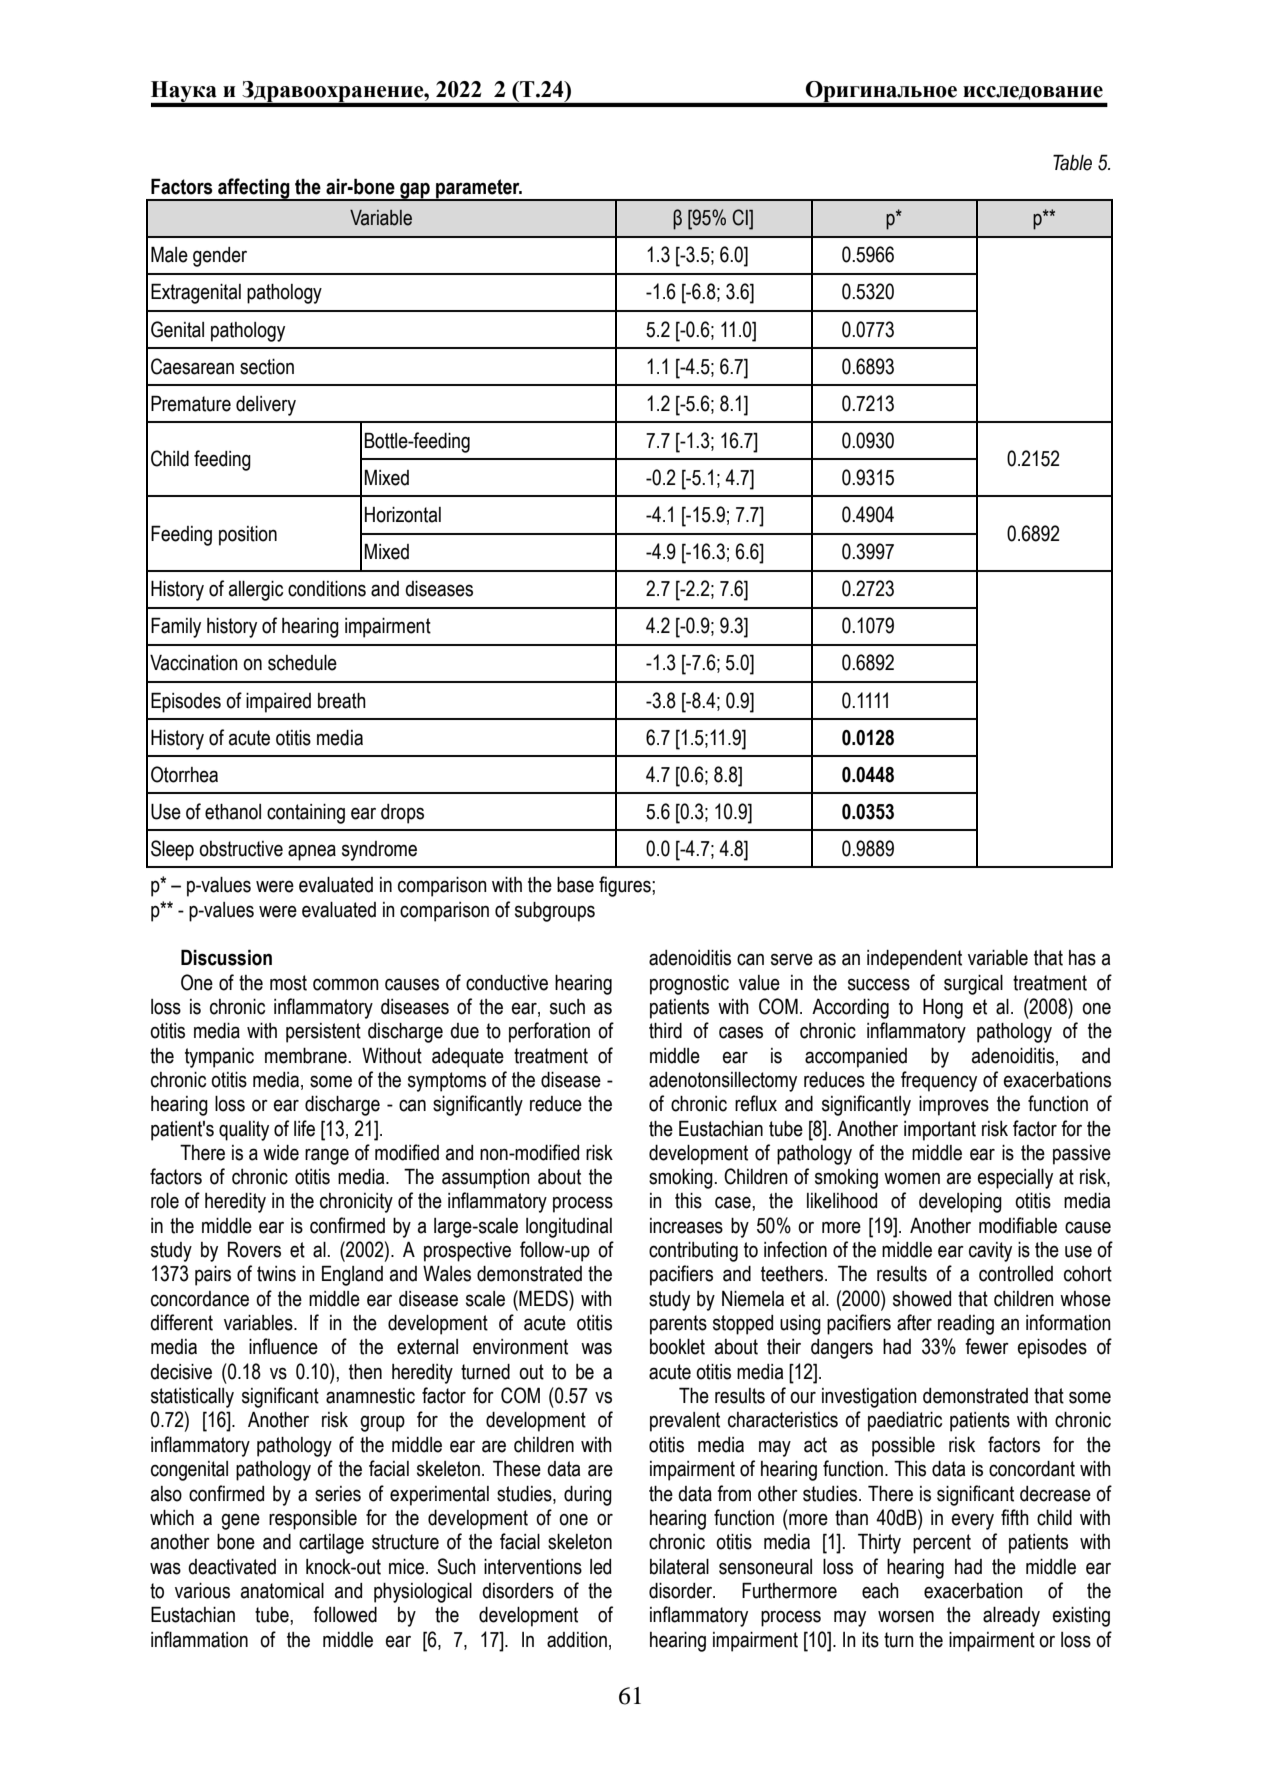 This document has height=1785, width=1262. Describe the element at coordinates (914, 960) in the document. I see `independent` at that location.
